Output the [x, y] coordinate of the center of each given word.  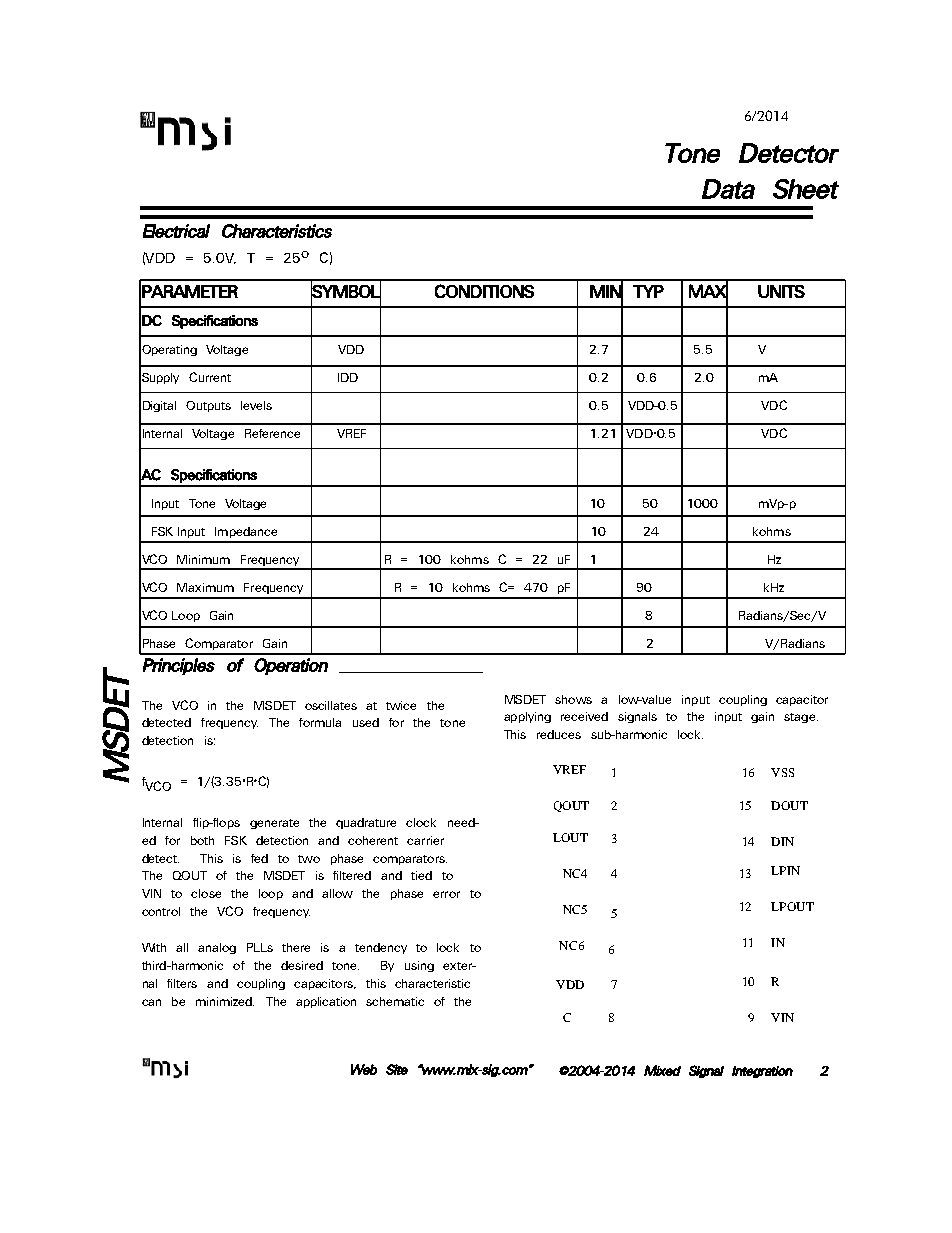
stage [801, 718]
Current [210, 377]
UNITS [781, 291]
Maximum [205, 587]
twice [401, 705]
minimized [225, 1001]
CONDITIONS [484, 291]
